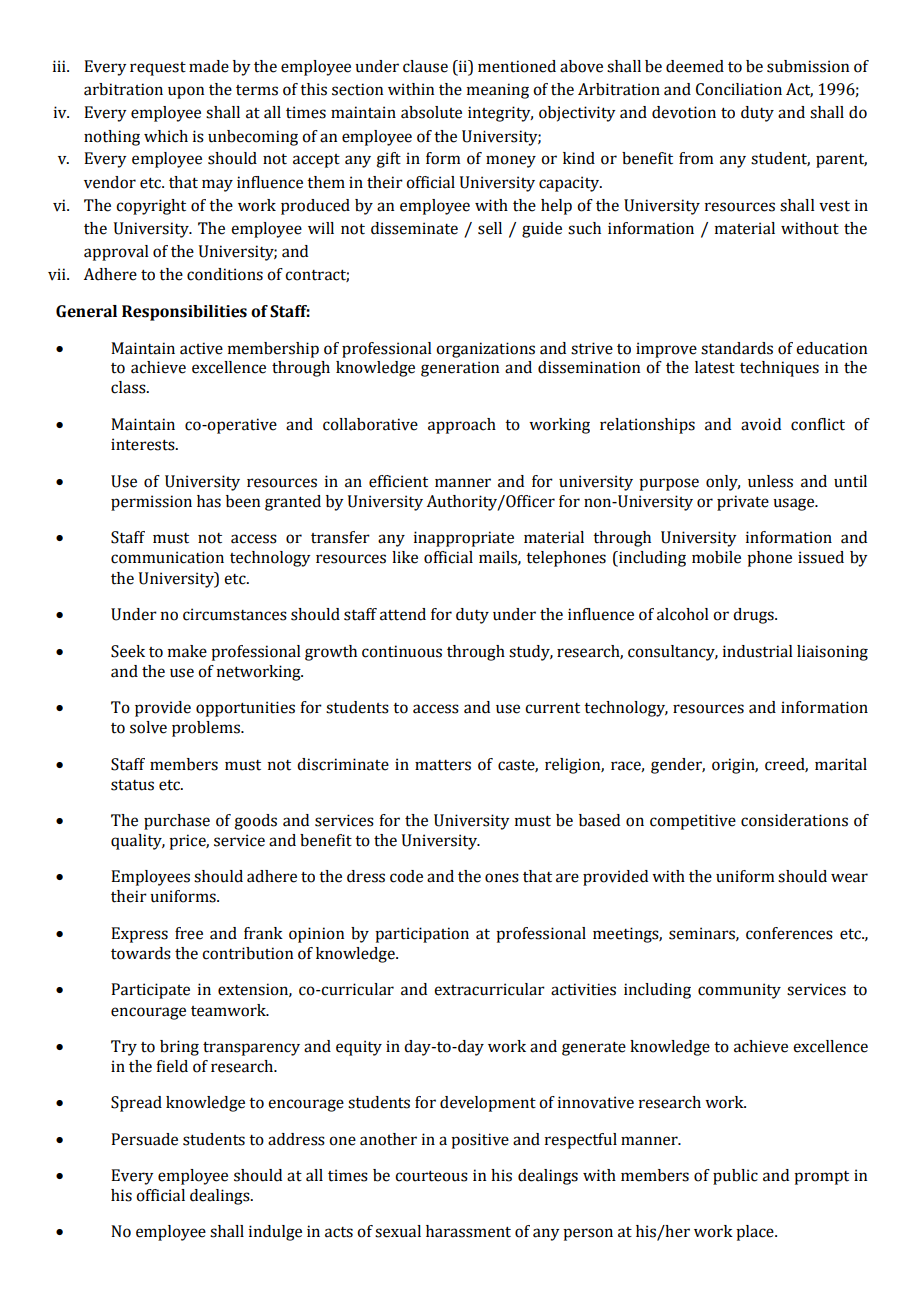  I want to click on Seek, so click(128, 651).
